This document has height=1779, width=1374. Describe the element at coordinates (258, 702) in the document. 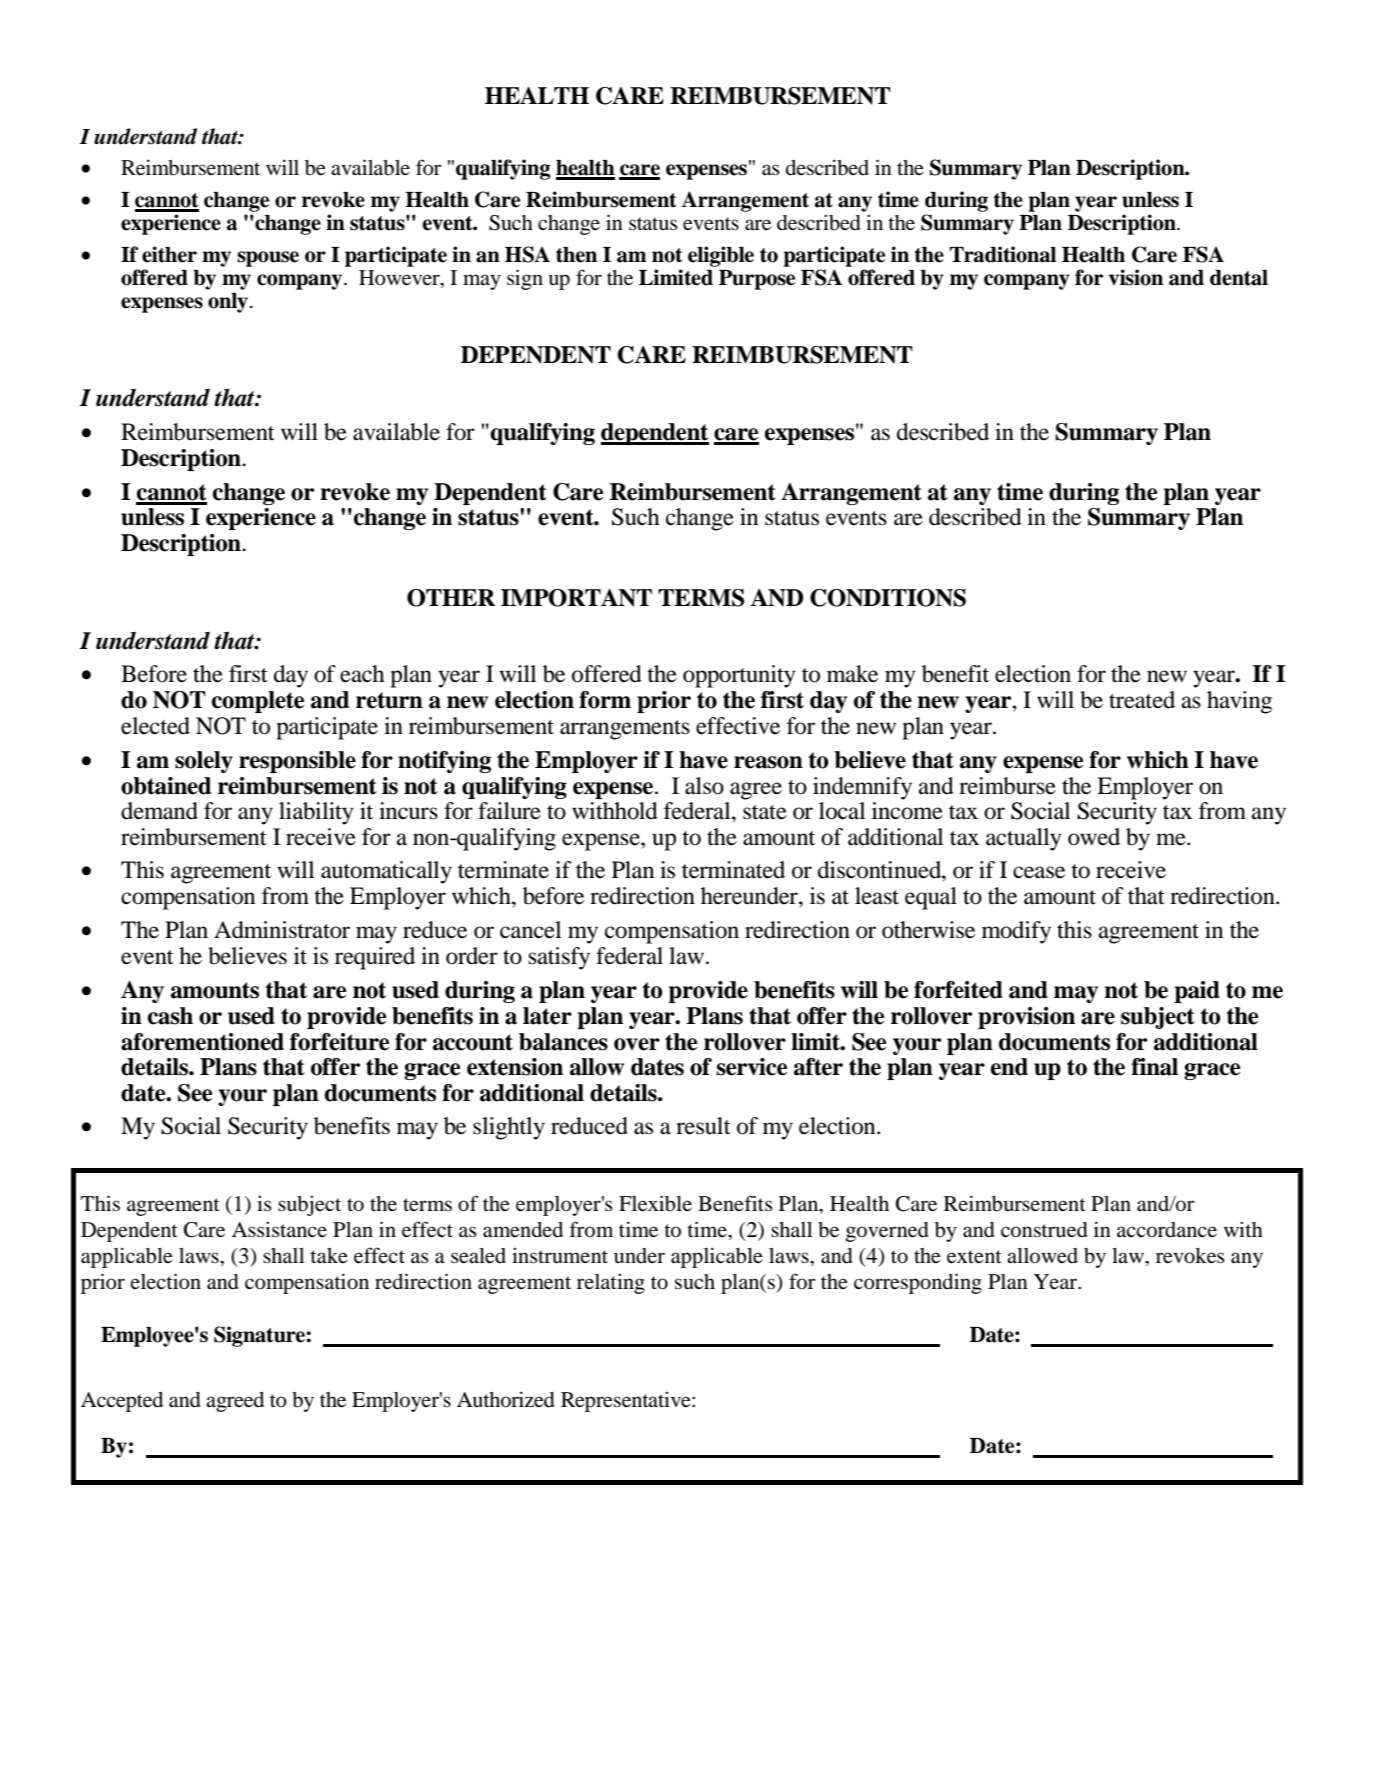

I see `complete` at that location.
